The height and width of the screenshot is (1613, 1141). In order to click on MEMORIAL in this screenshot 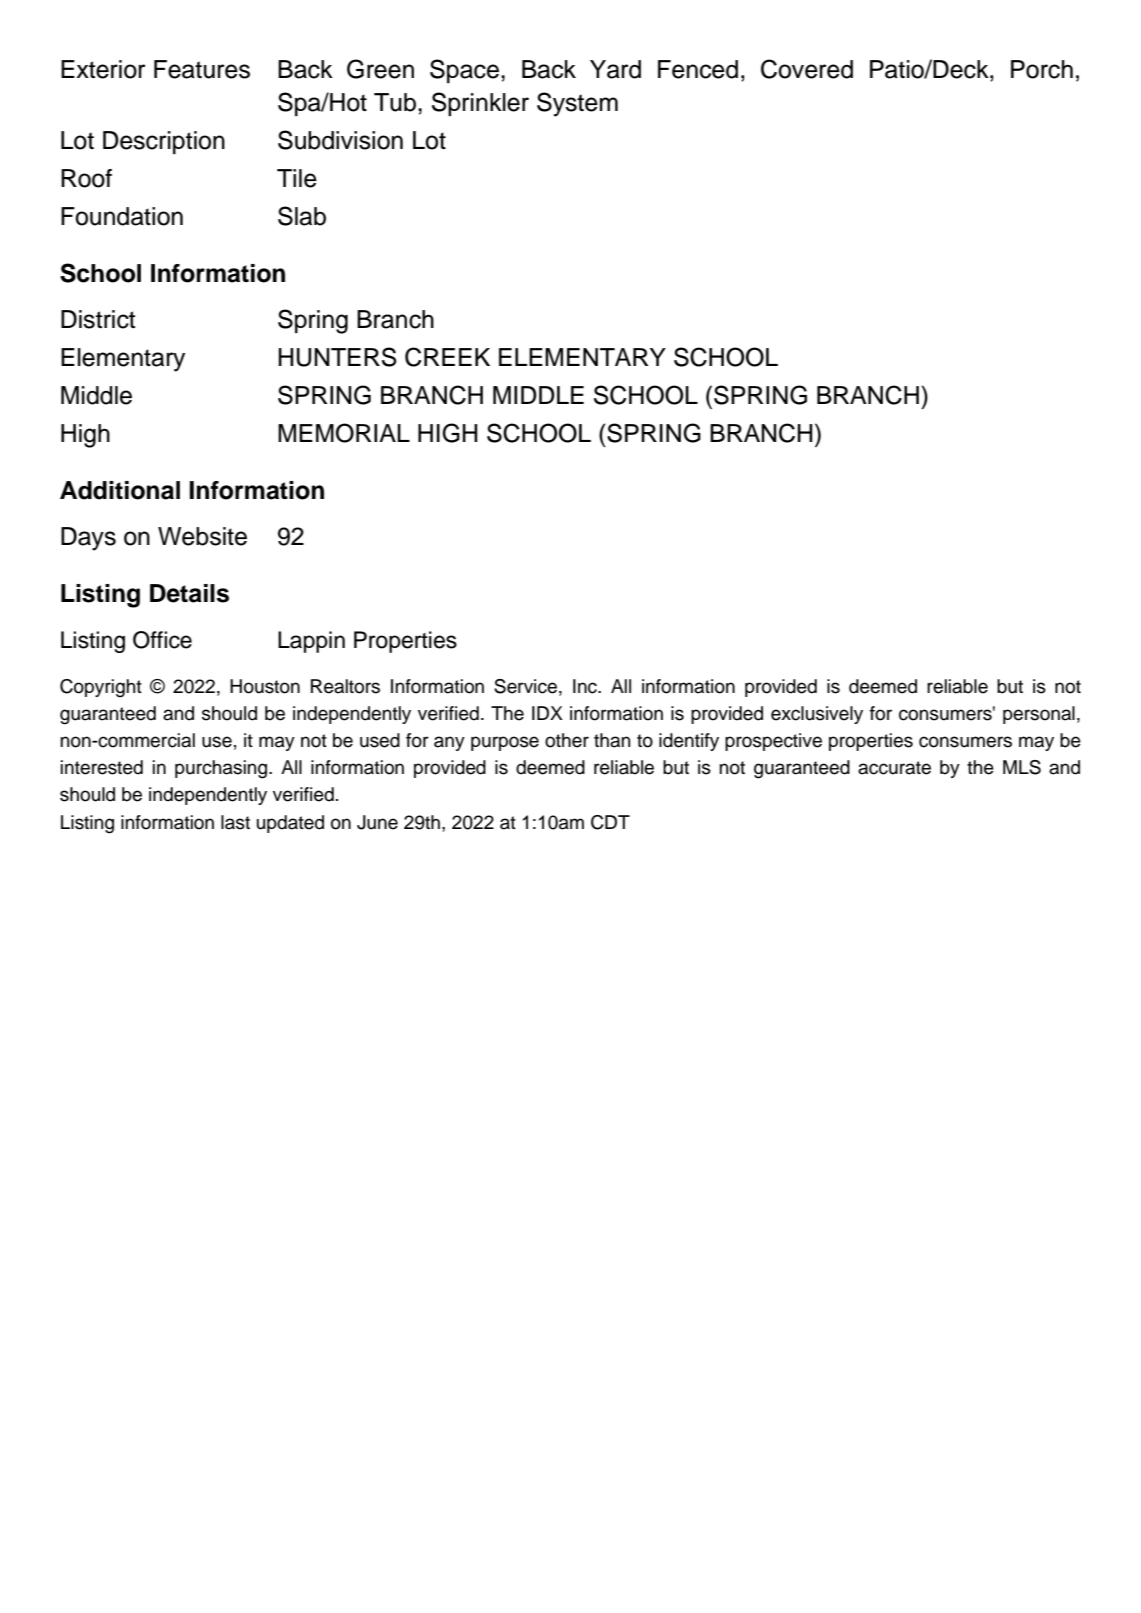, I will do `click(344, 433)`.
